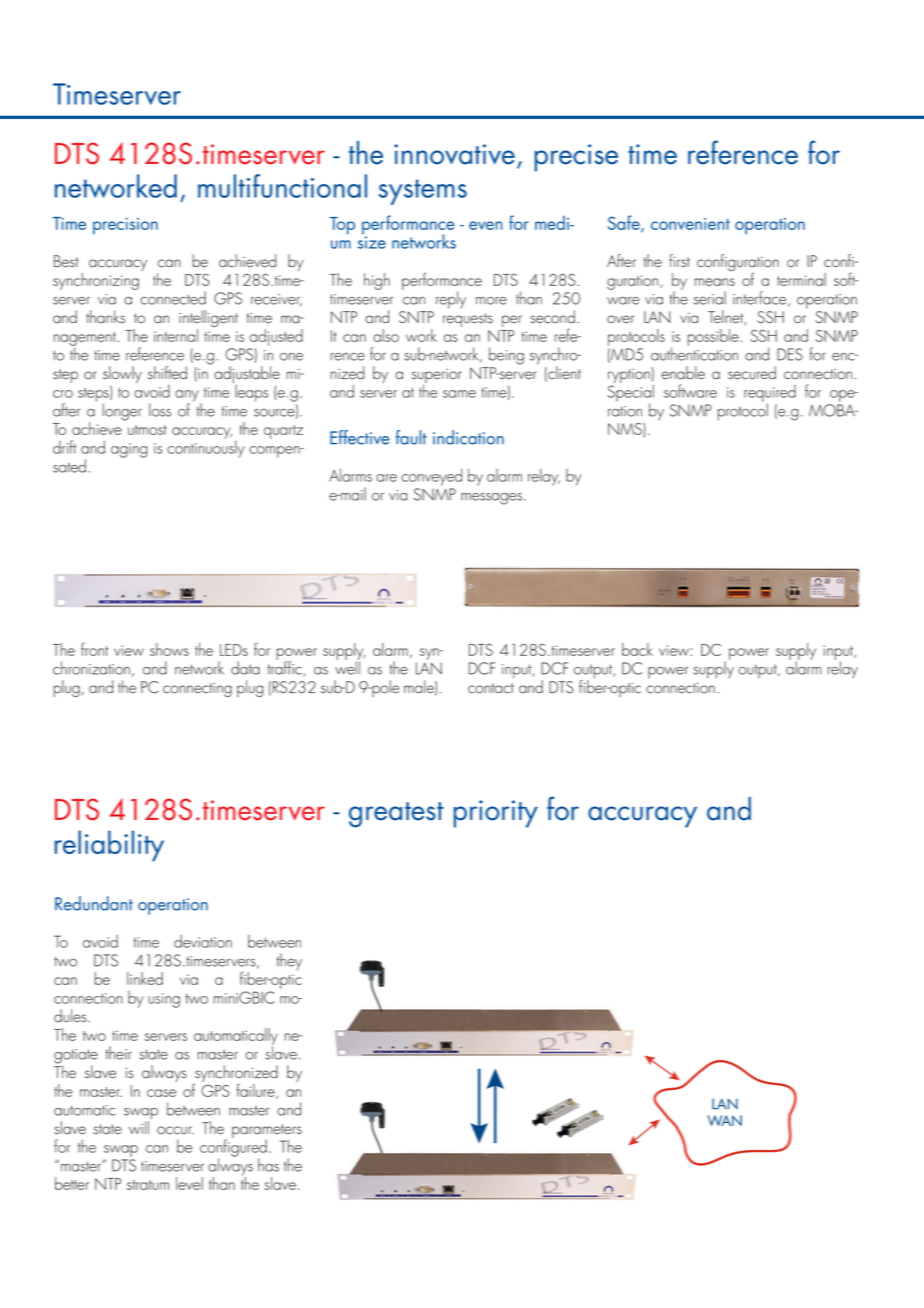  Describe the element at coordinates (175, 1130) in the page. I see `occur` at that location.
